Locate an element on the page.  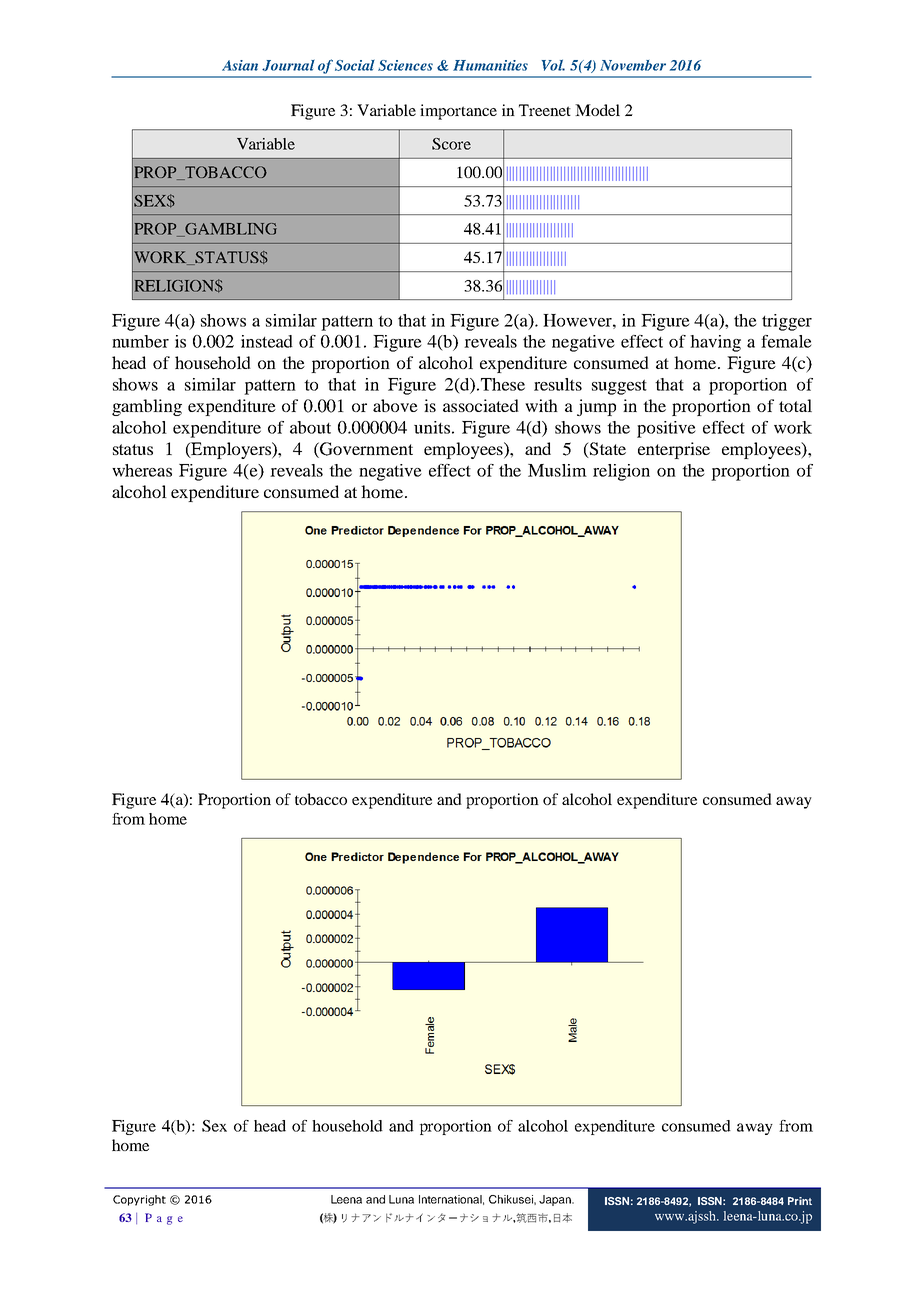
Muslim is located at coordinates (557, 470).
